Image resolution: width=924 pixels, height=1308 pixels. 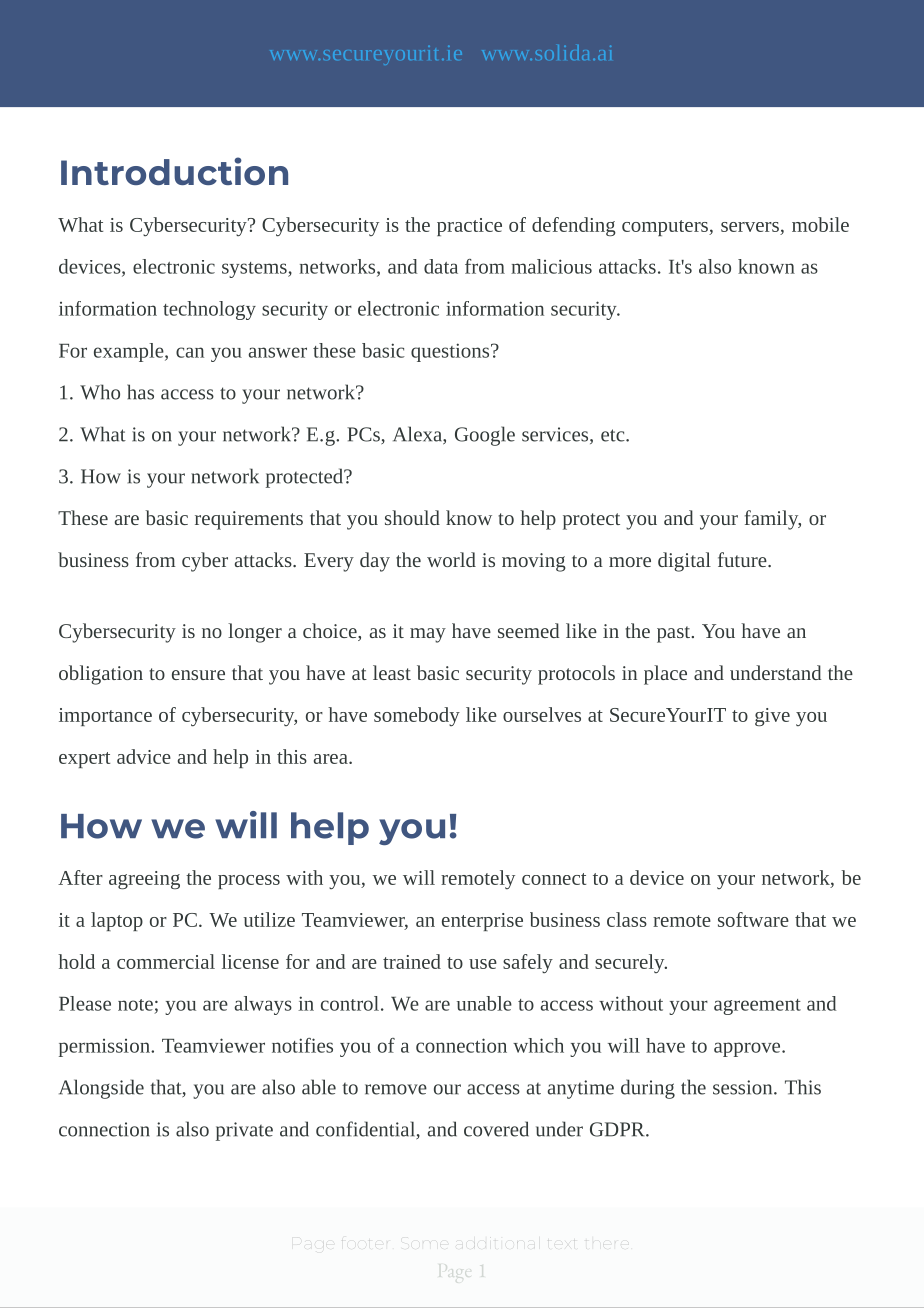 What do you see at coordinates (744, 1087) in the screenshot?
I see `session` at bounding box center [744, 1087].
